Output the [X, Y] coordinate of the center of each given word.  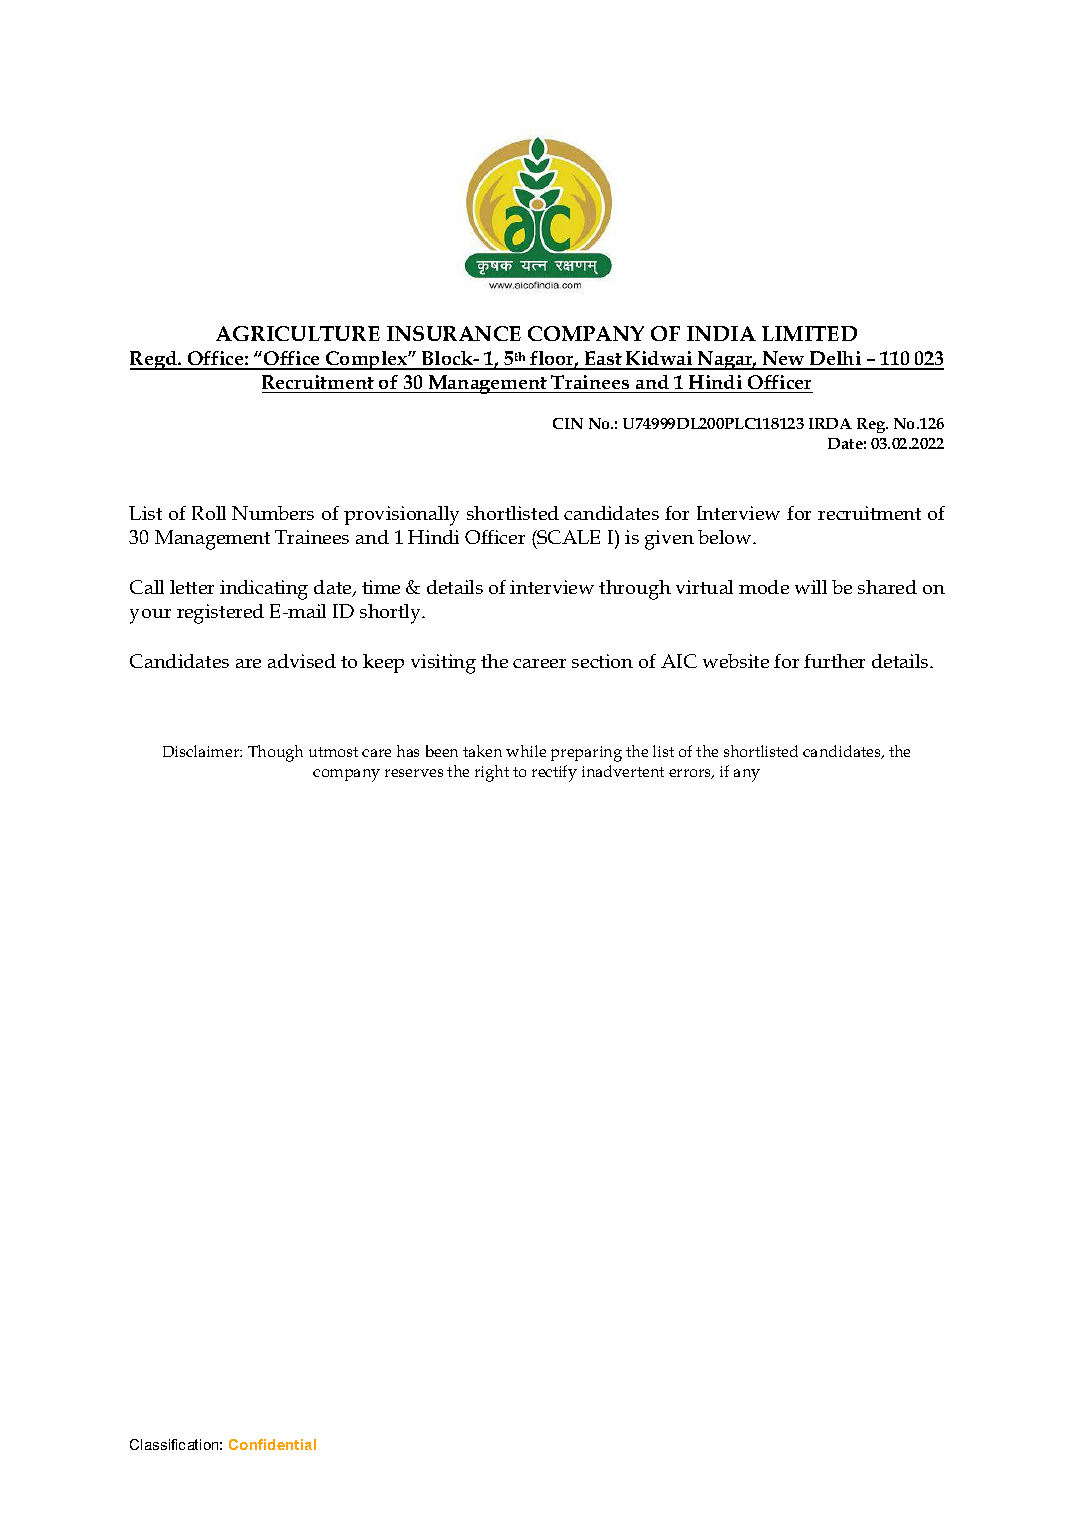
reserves [414, 773]
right [492, 773]
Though [275, 753]
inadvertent [623, 771]
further [834, 661]
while [526, 751]
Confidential [272, 1444]
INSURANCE [454, 333]
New [783, 360]
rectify [554, 773]
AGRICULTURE [298, 333]
